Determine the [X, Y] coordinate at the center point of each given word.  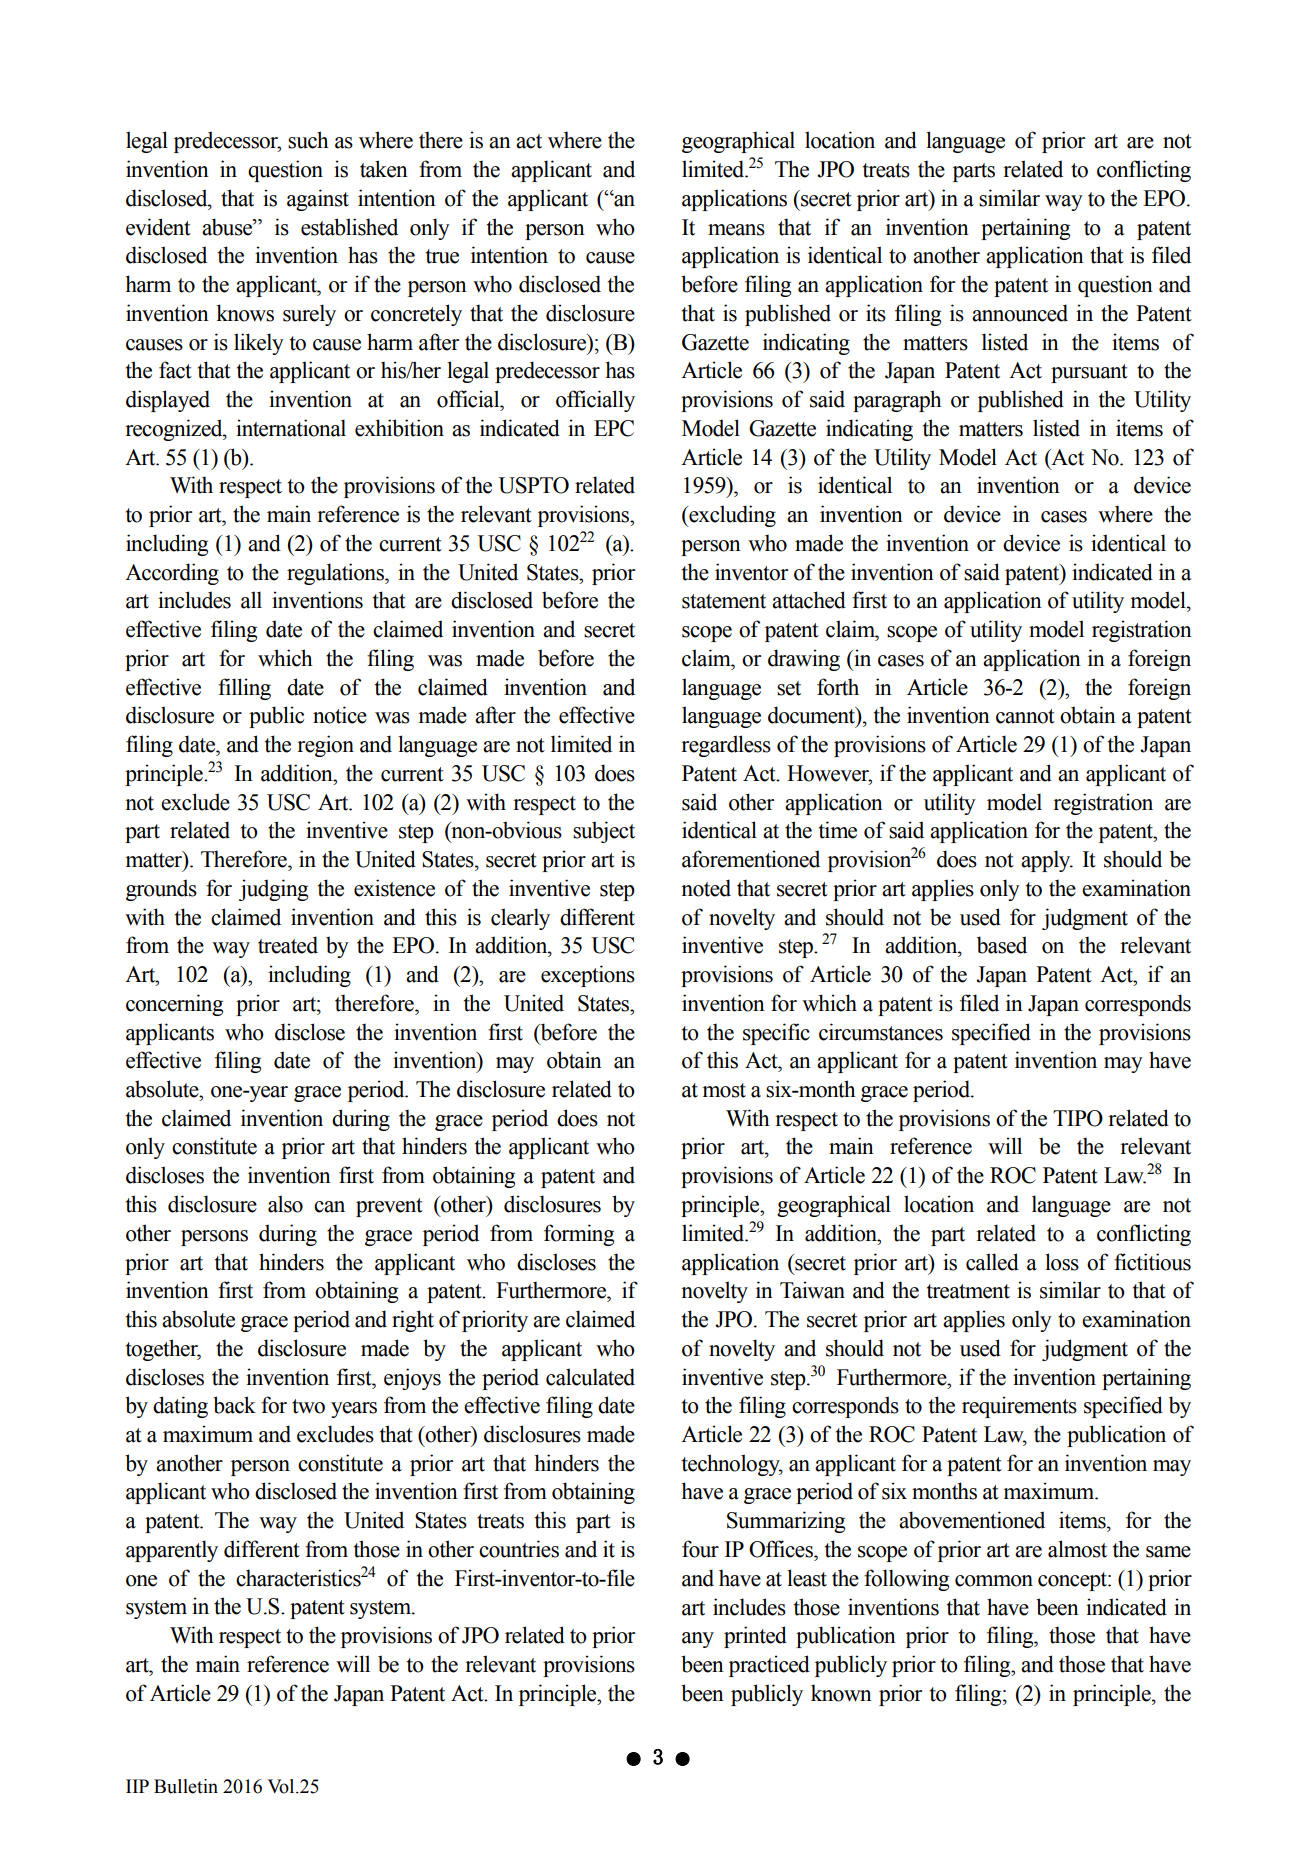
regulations [336, 574]
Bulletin [186, 1786]
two [308, 1406]
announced [1020, 313]
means [736, 230]
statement [724, 601]
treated [288, 945]
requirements [1019, 1407]
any [698, 1640]
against [318, 200]
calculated [590, 1377]
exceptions [588, 976]
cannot [1025, 716]
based [1002, 945]
